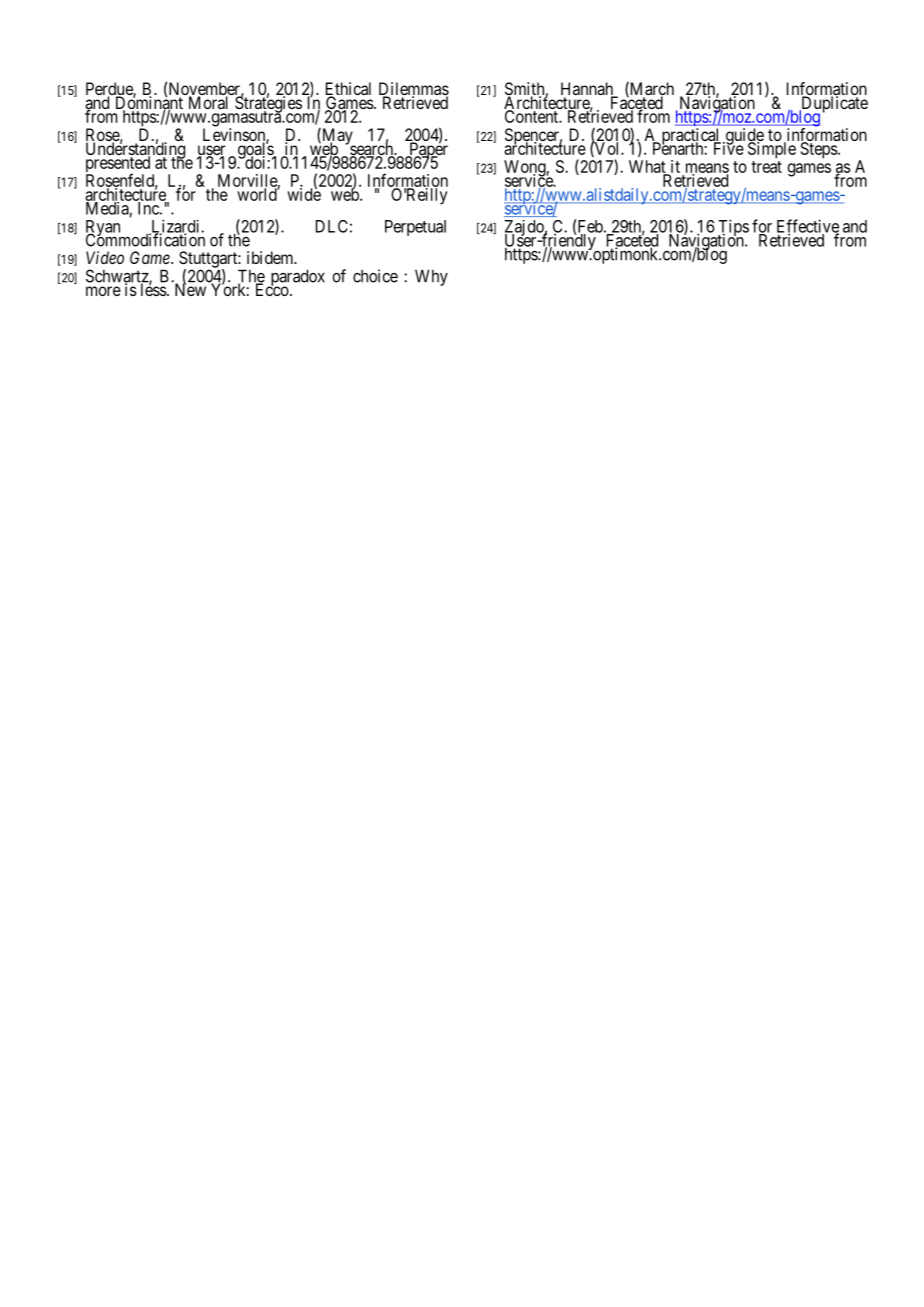  I want to click on What, so click(648, 167).
